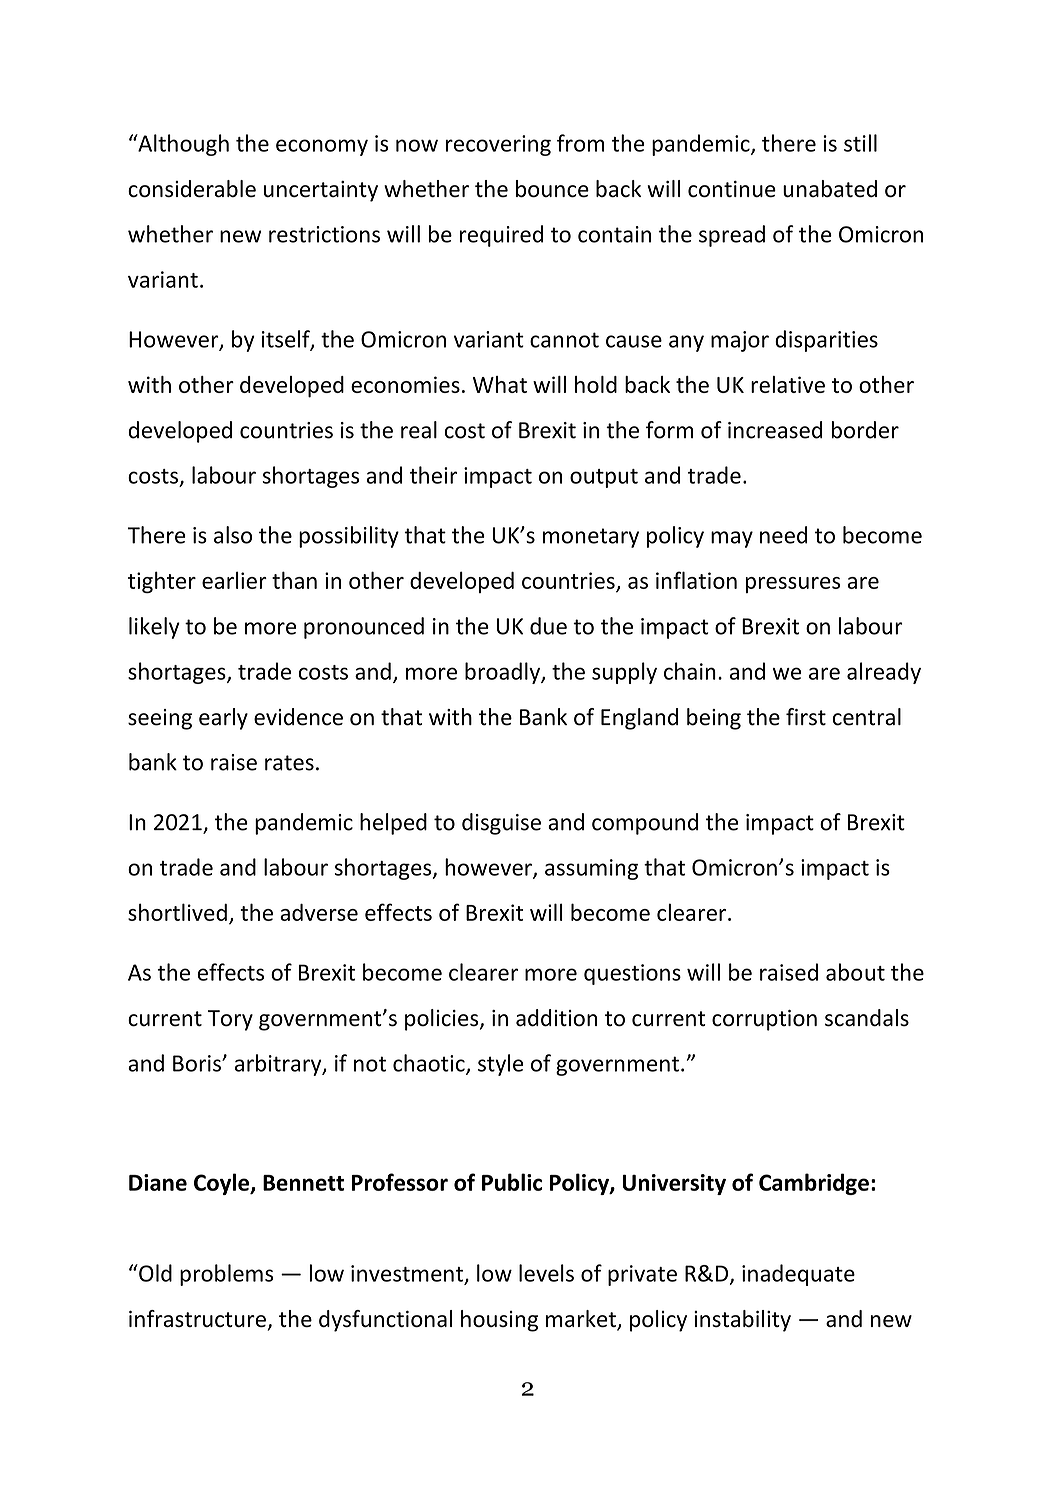 This screenshot has height=1492, width=1055. I want to click on inadequate, so click(798, 1275).
